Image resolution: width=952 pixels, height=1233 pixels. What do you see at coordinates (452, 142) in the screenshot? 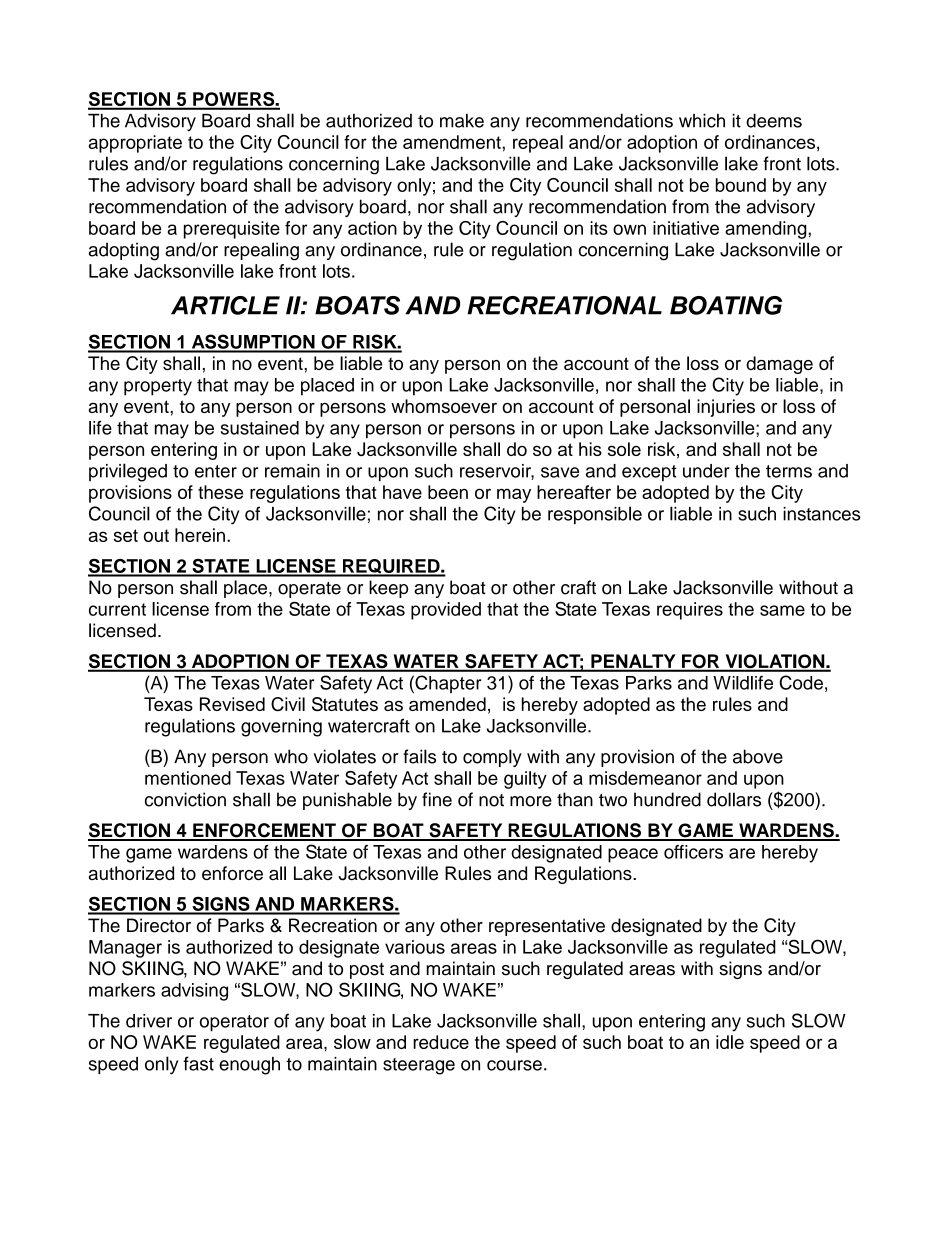
I see `amendment` at bounding box center [452, 142].
